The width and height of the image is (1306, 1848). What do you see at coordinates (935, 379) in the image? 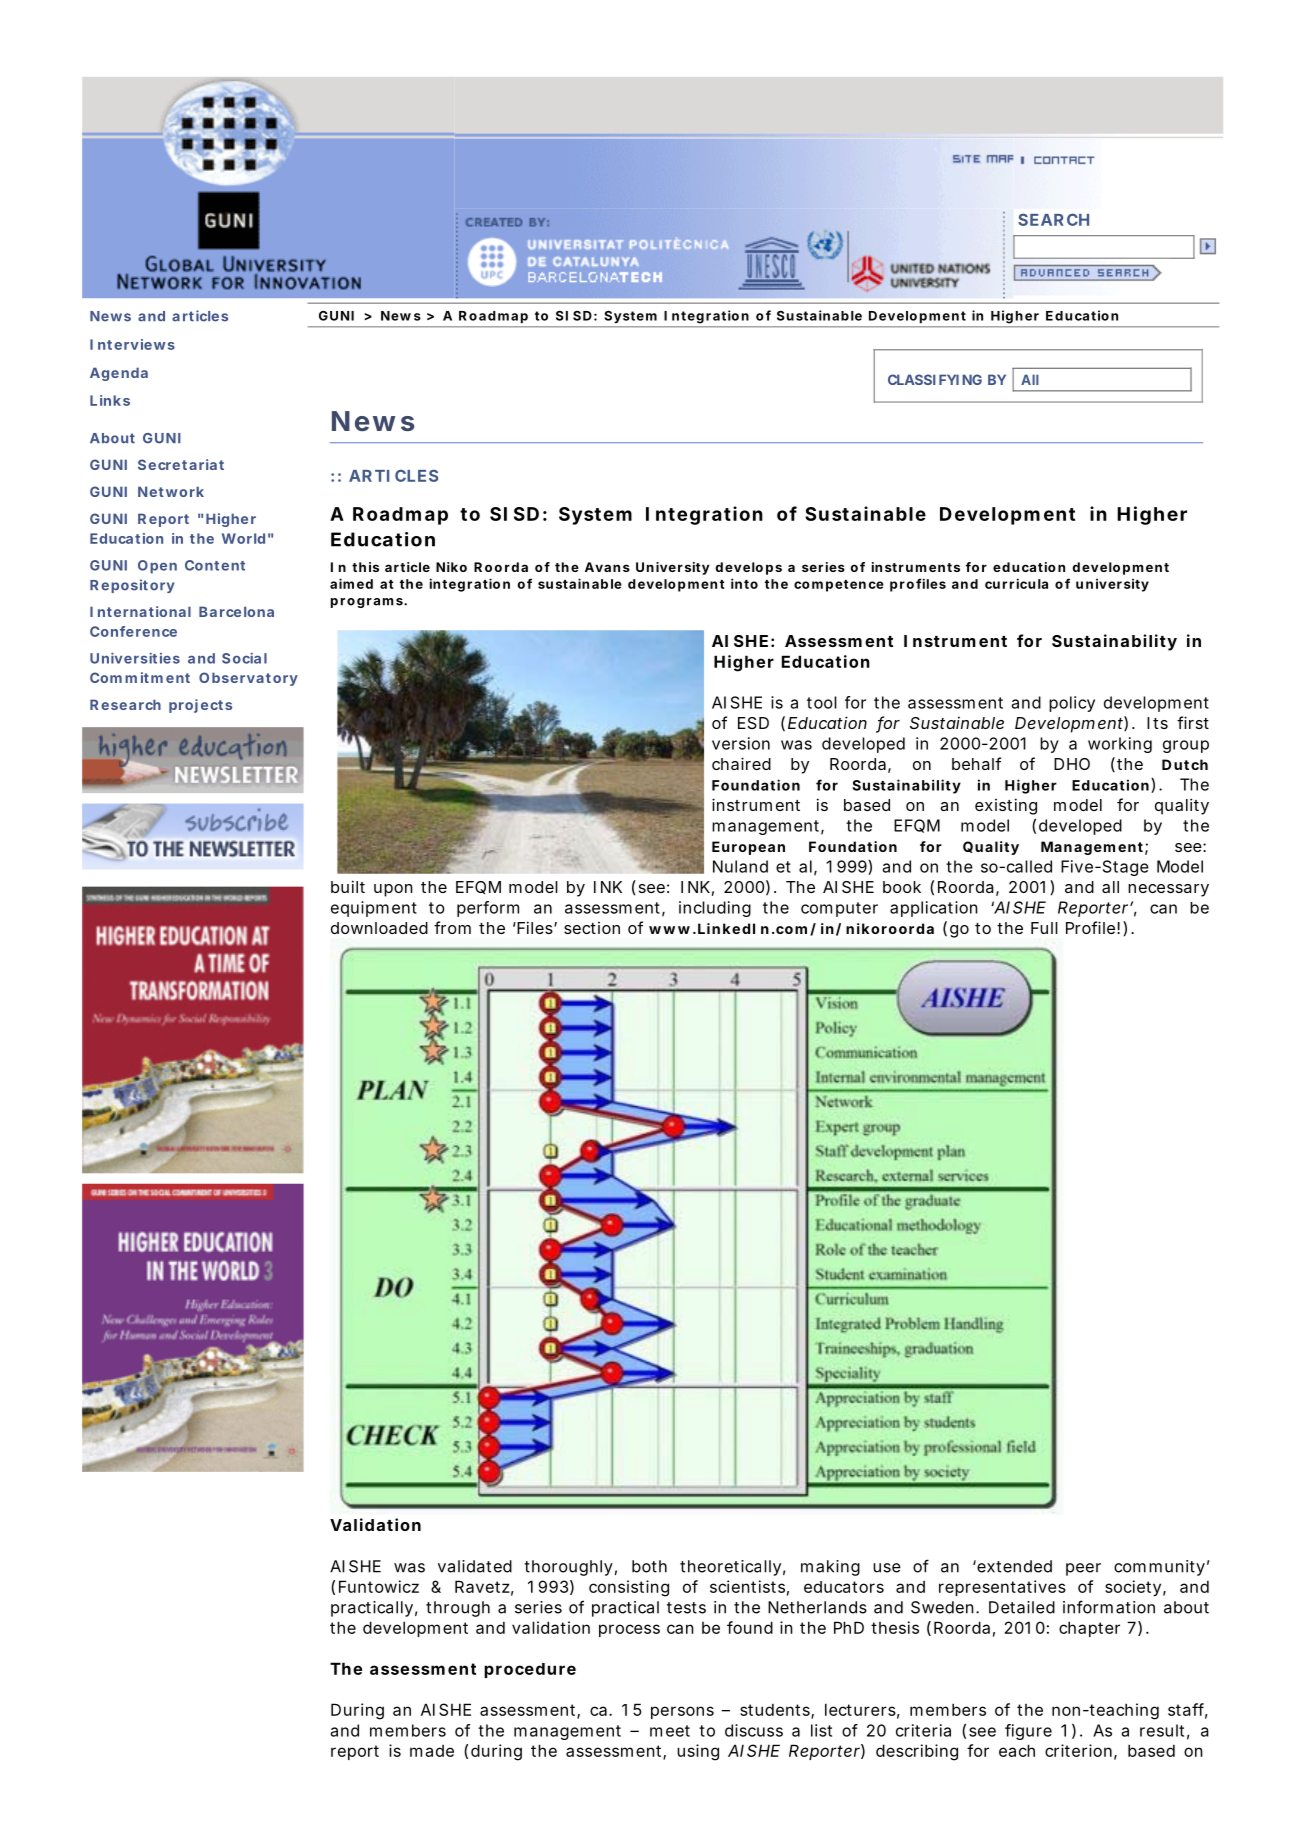
I see `CLASSIFYING` at bounding box center [935, 379].
